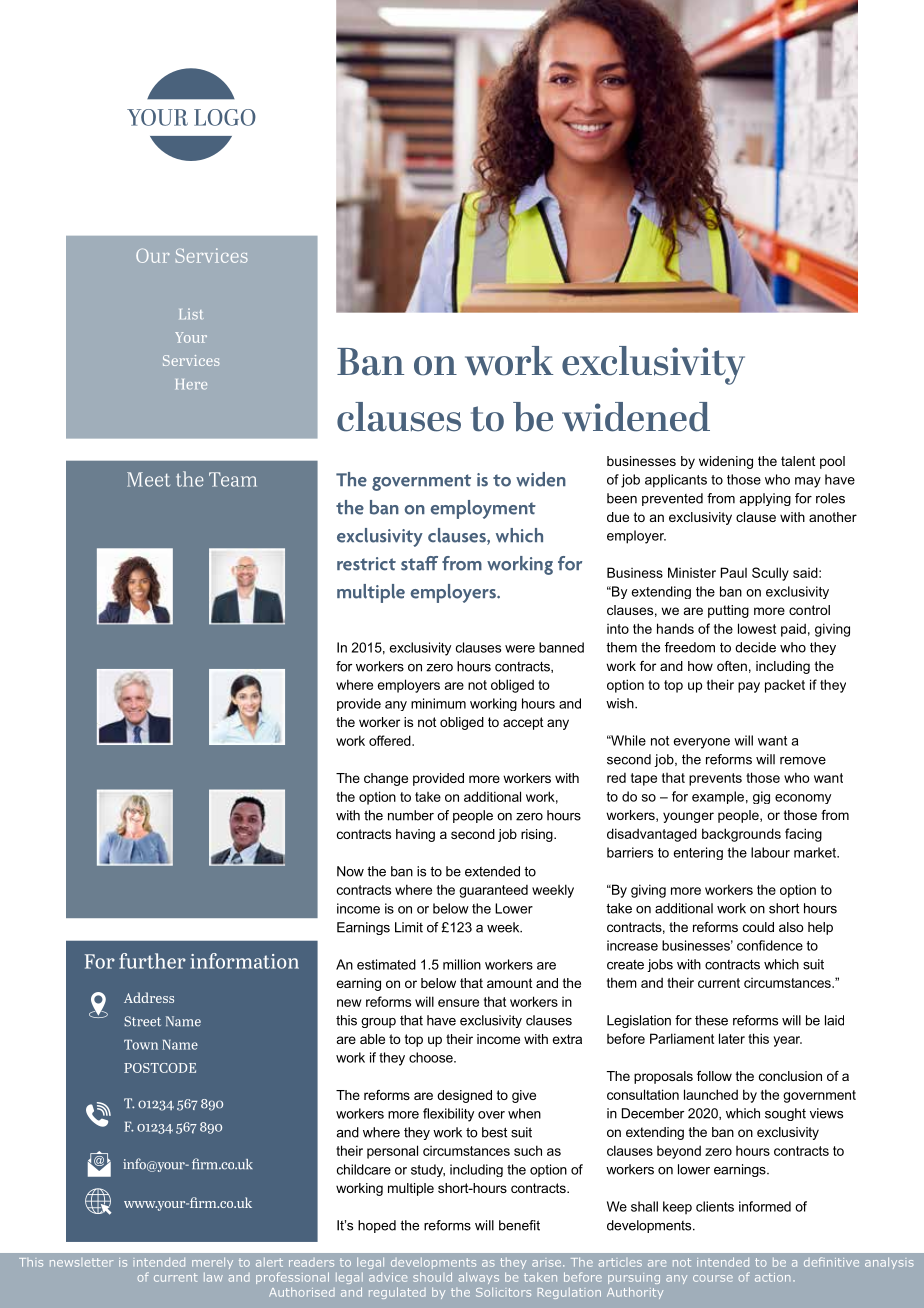 The image size is (924, 1308). Describe the element at coordinates (192, 314) in the screenshot. I see `List` at that location.
